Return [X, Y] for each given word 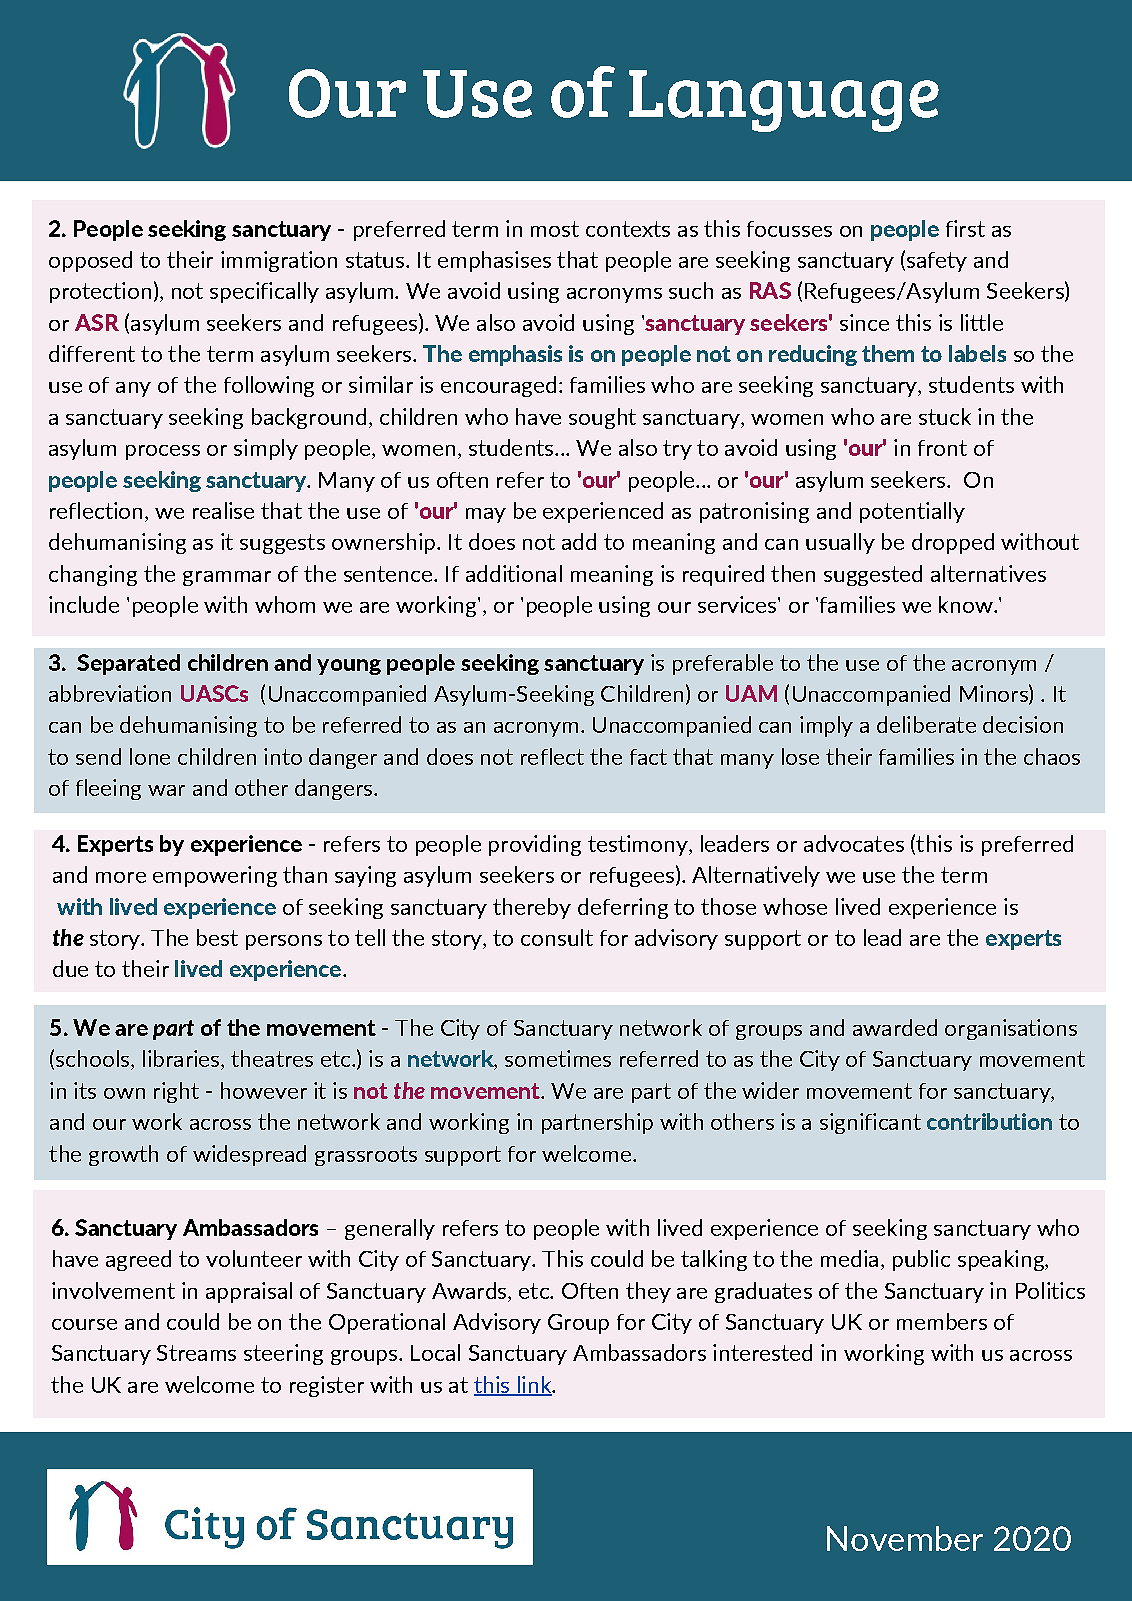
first [965, 228]
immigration [279, 261]
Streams [196, 1353]
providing [535, 845]
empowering [215, 876]
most [555, 229]
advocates [854, 843]
